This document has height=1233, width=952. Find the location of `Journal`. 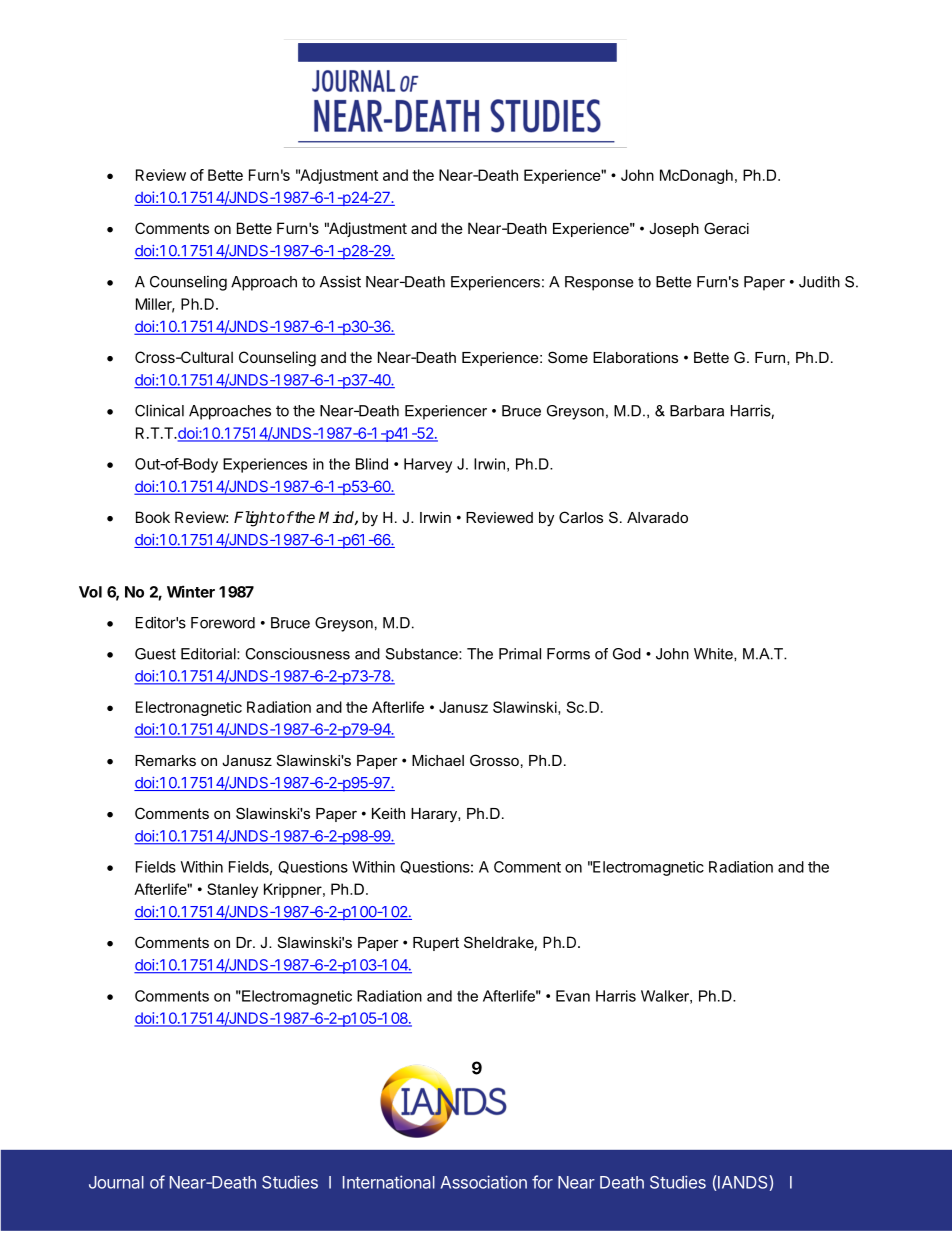

Journal is located at coordinates (116, 1182).
